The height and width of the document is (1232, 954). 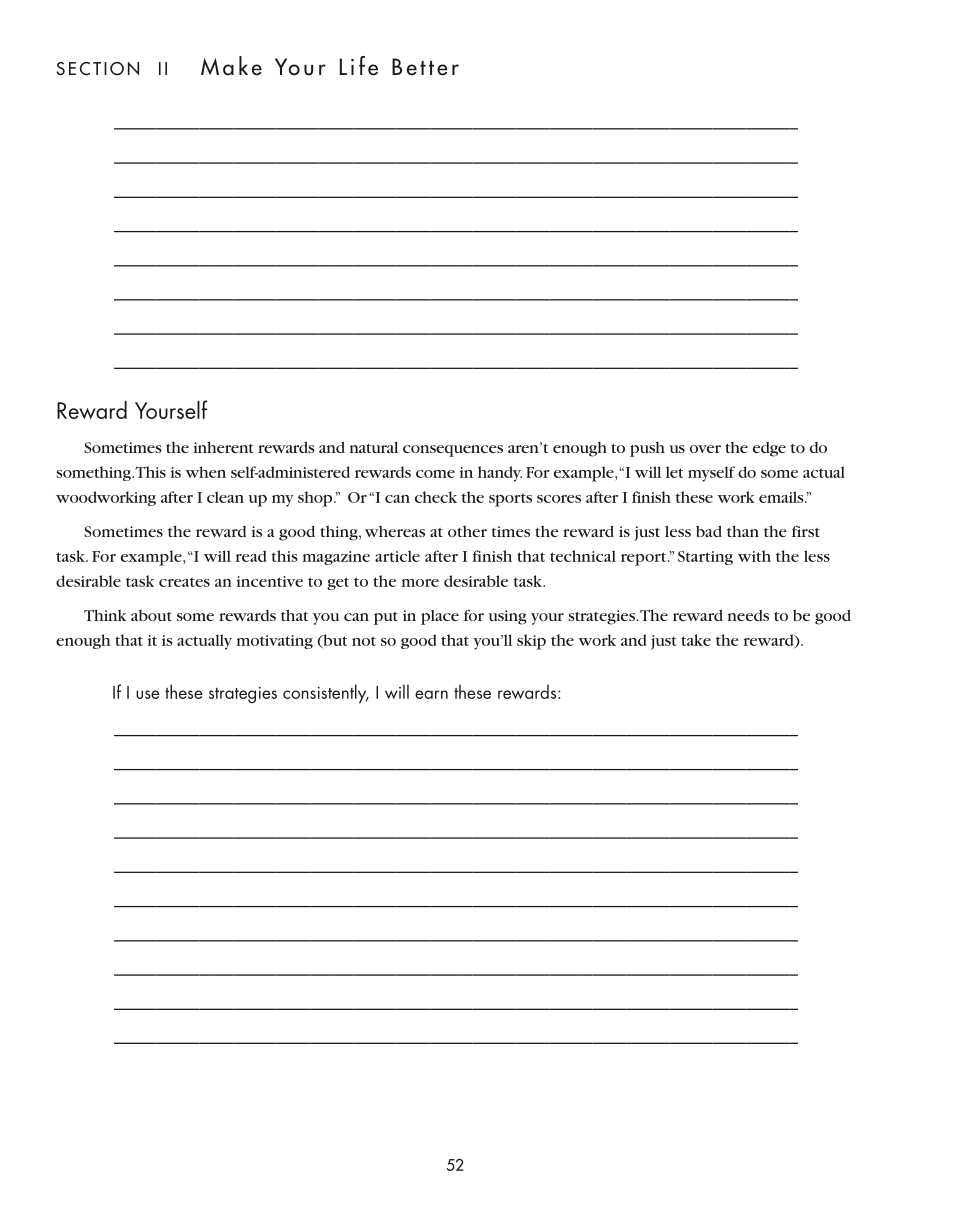 What do you see at coordinates (510, 500) in the document?
I see `sports` at bounding box center [510, 500].
